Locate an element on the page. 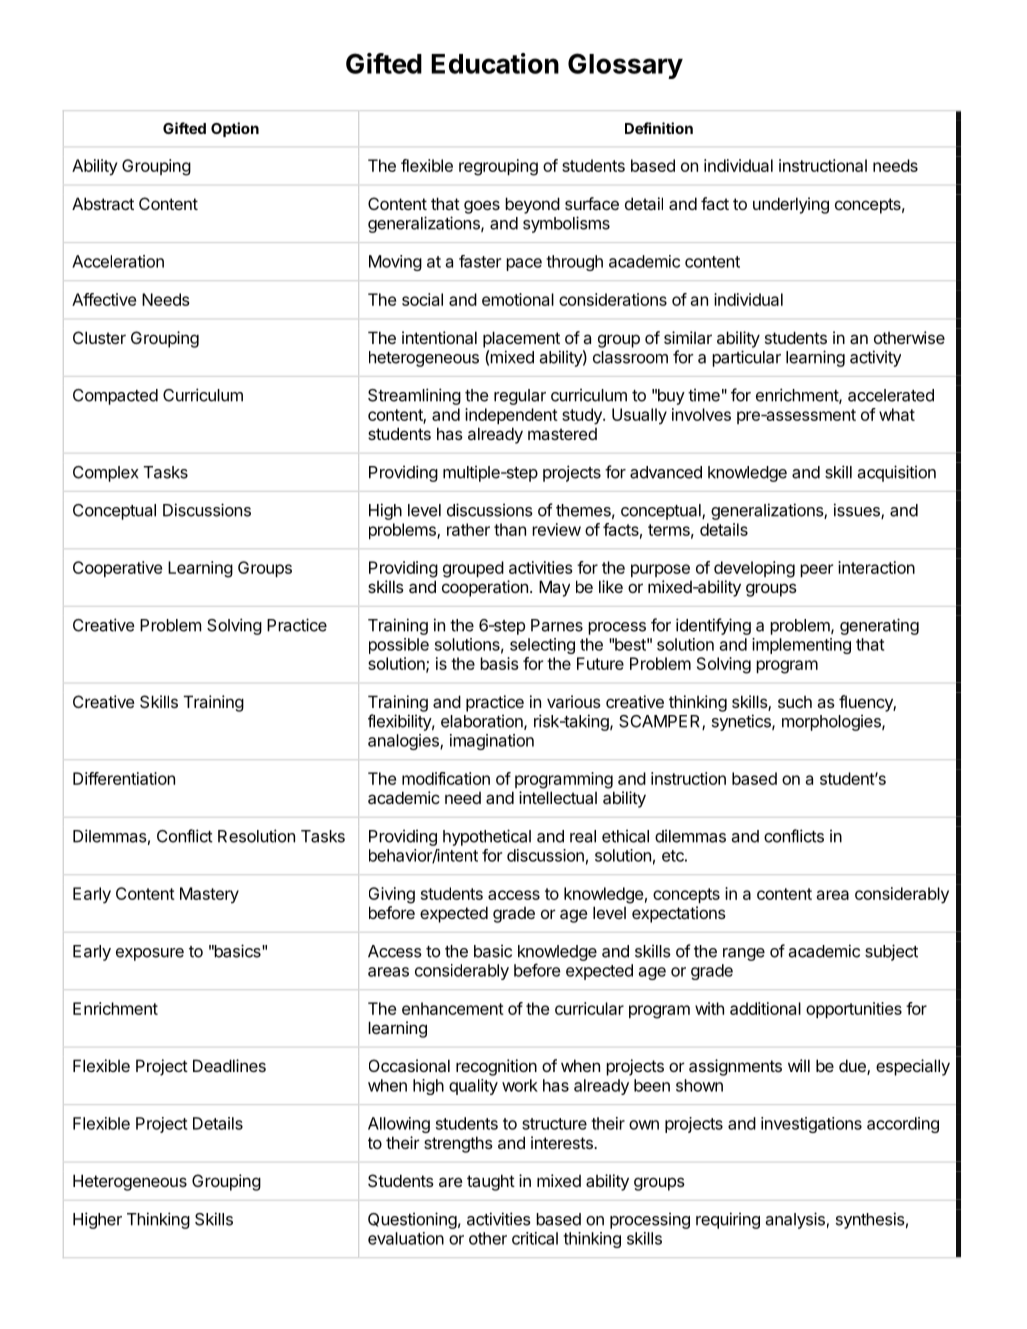 This image has width=1027, height=1329. underlying is located at coordinates (791, 205).
